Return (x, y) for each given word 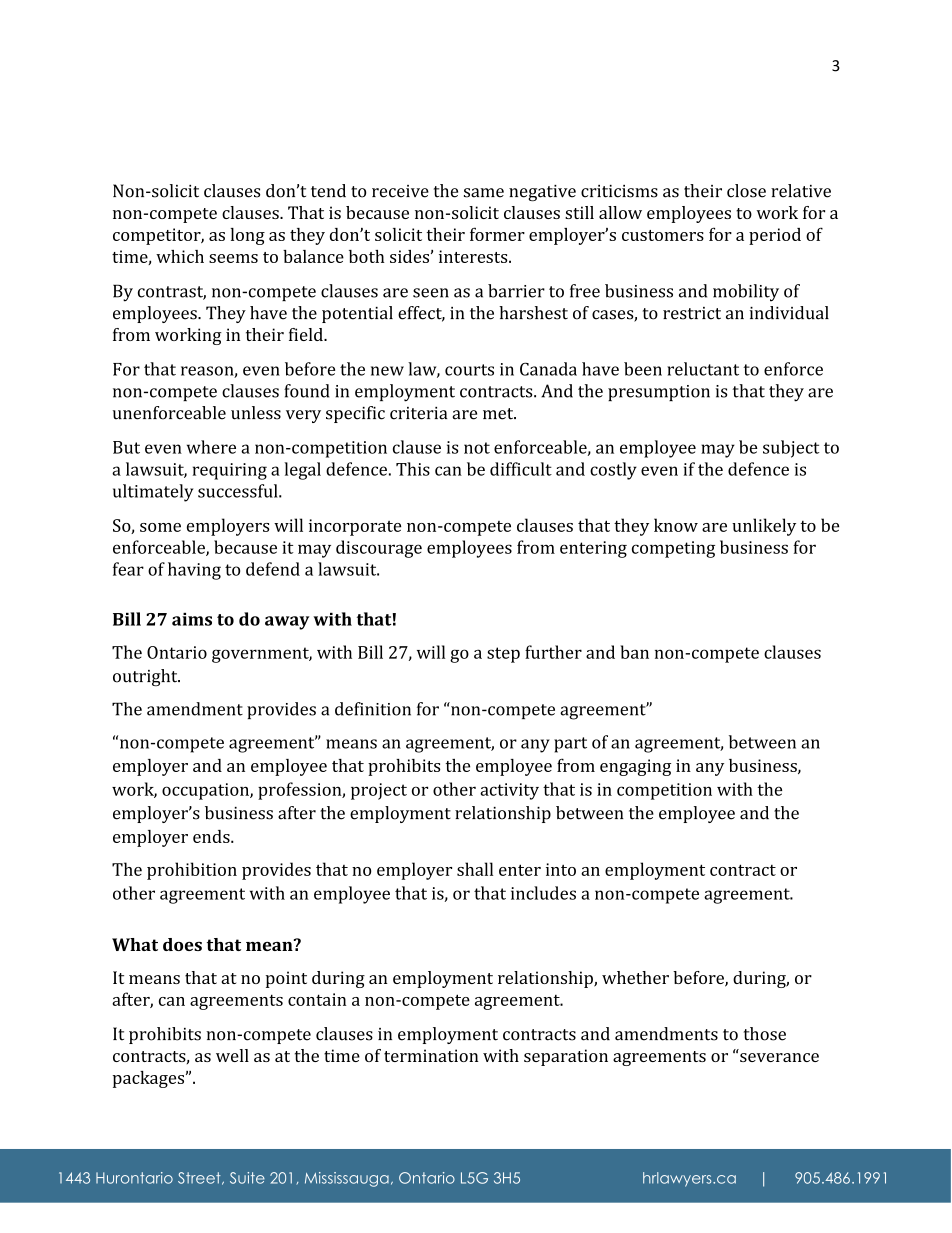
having (194, 571)
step (503, 655)
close (746, 191)
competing (673, 549)
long (248, 236)
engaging (635, 767)
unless (256, 413)
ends (212, 836)
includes (543, 893)
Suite (247, 1178)
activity (509, 791)
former (497, 234)
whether (635, 977)
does (182, 944)
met (499, 414)
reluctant (703, 369)
